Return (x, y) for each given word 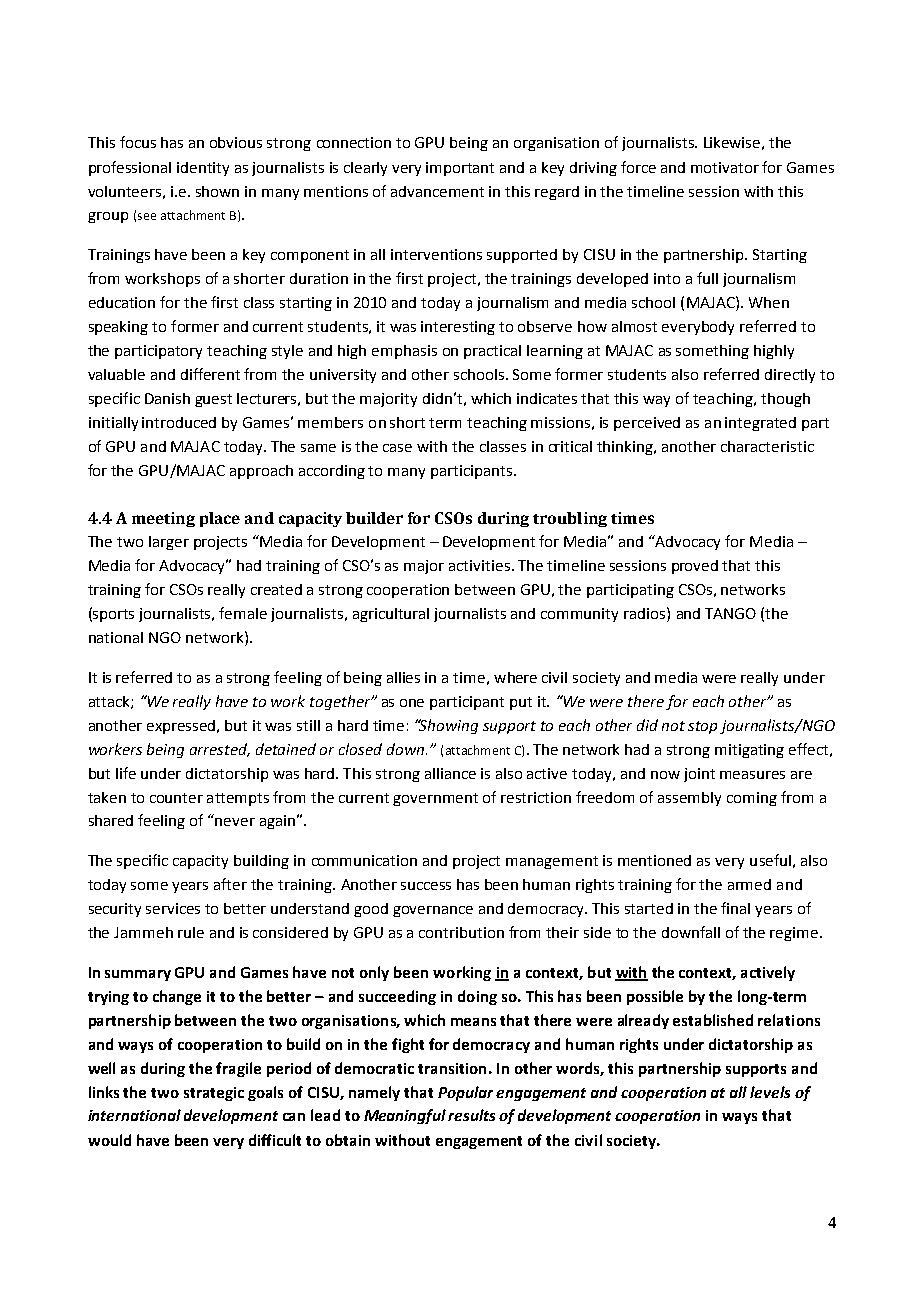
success (426, 886)
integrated (760, 424)
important (460, 169)
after (230, 884)
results (471, 1115)
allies (403, 677)
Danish (167, 398)
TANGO (730, 613)
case (397, 448)
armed (749, 884)
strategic (214, 1094)
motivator (725, 167)
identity (203, 169)
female (243, 613)
